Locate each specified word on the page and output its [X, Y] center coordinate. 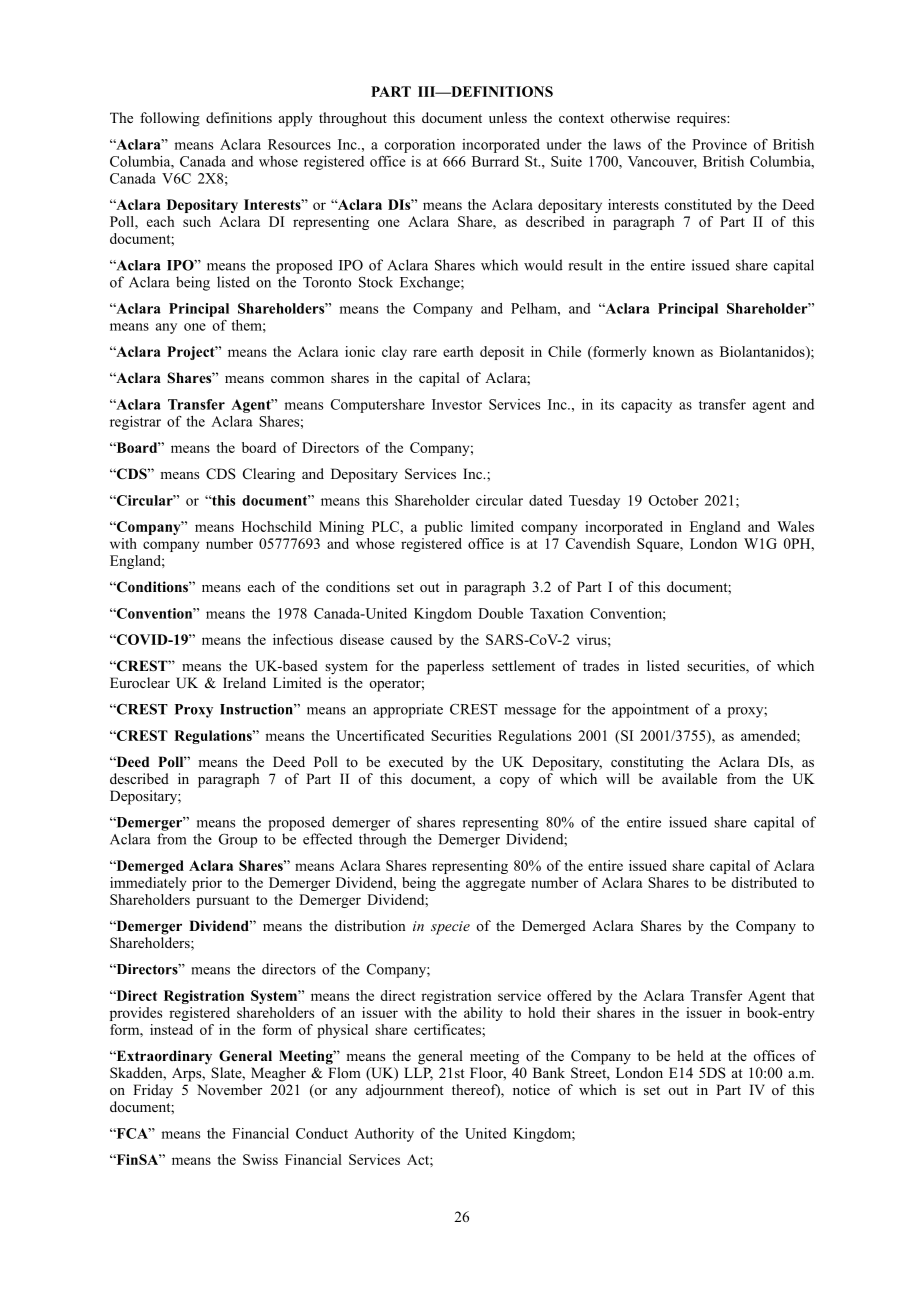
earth [458, 351]
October [673, 500]
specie [450, 928]
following [170, 119]
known [674, 351]
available [689, 778]
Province [719, 144]
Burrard [495, 161]
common [297, 379]
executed [416, 761]
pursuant [223, 902]
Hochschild [277, 526]
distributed [764, 882]
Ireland [244, 682]
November [229, 1089]
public [444, 528]
